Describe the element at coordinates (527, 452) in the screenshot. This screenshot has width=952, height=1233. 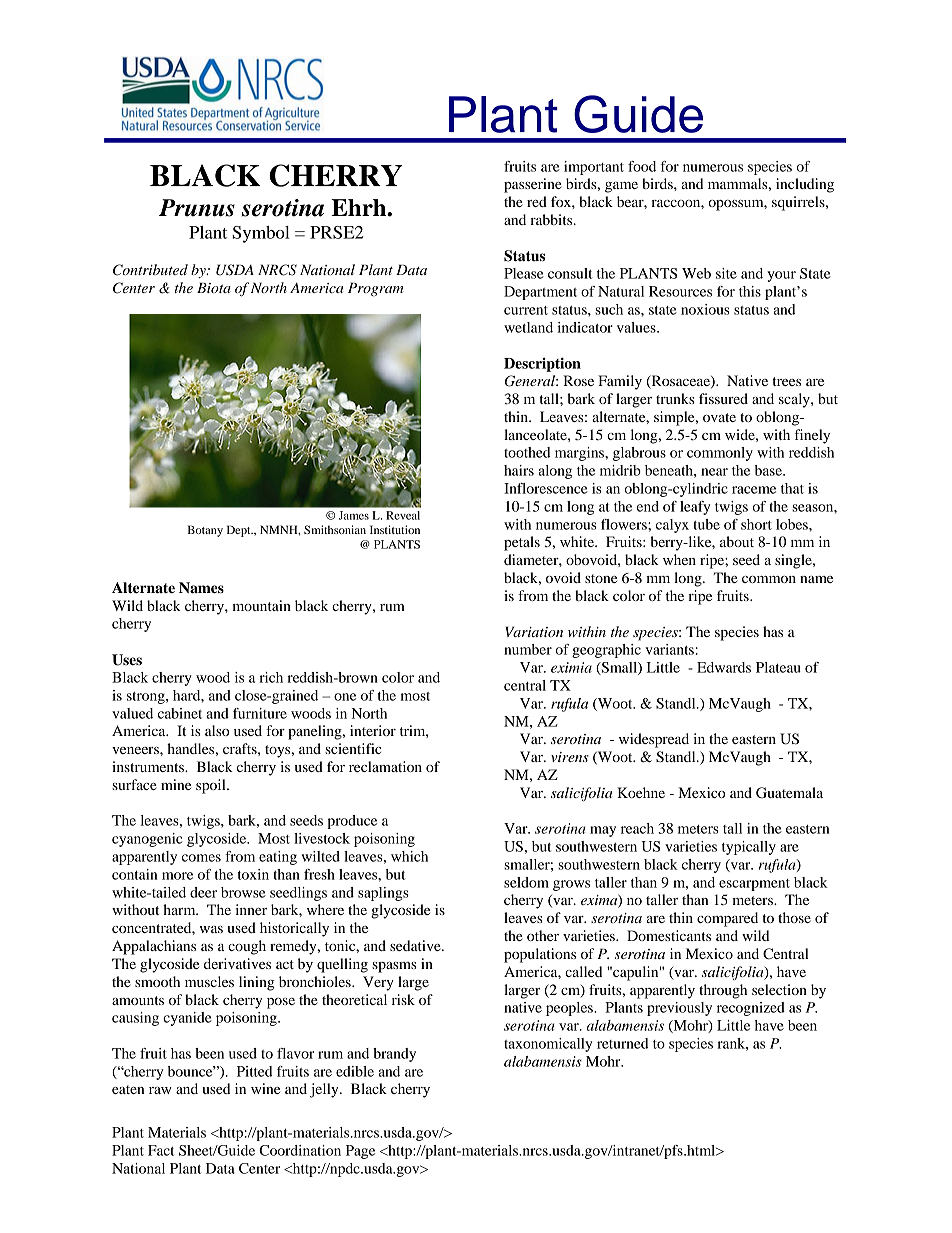
I see `toothed` at that location.
